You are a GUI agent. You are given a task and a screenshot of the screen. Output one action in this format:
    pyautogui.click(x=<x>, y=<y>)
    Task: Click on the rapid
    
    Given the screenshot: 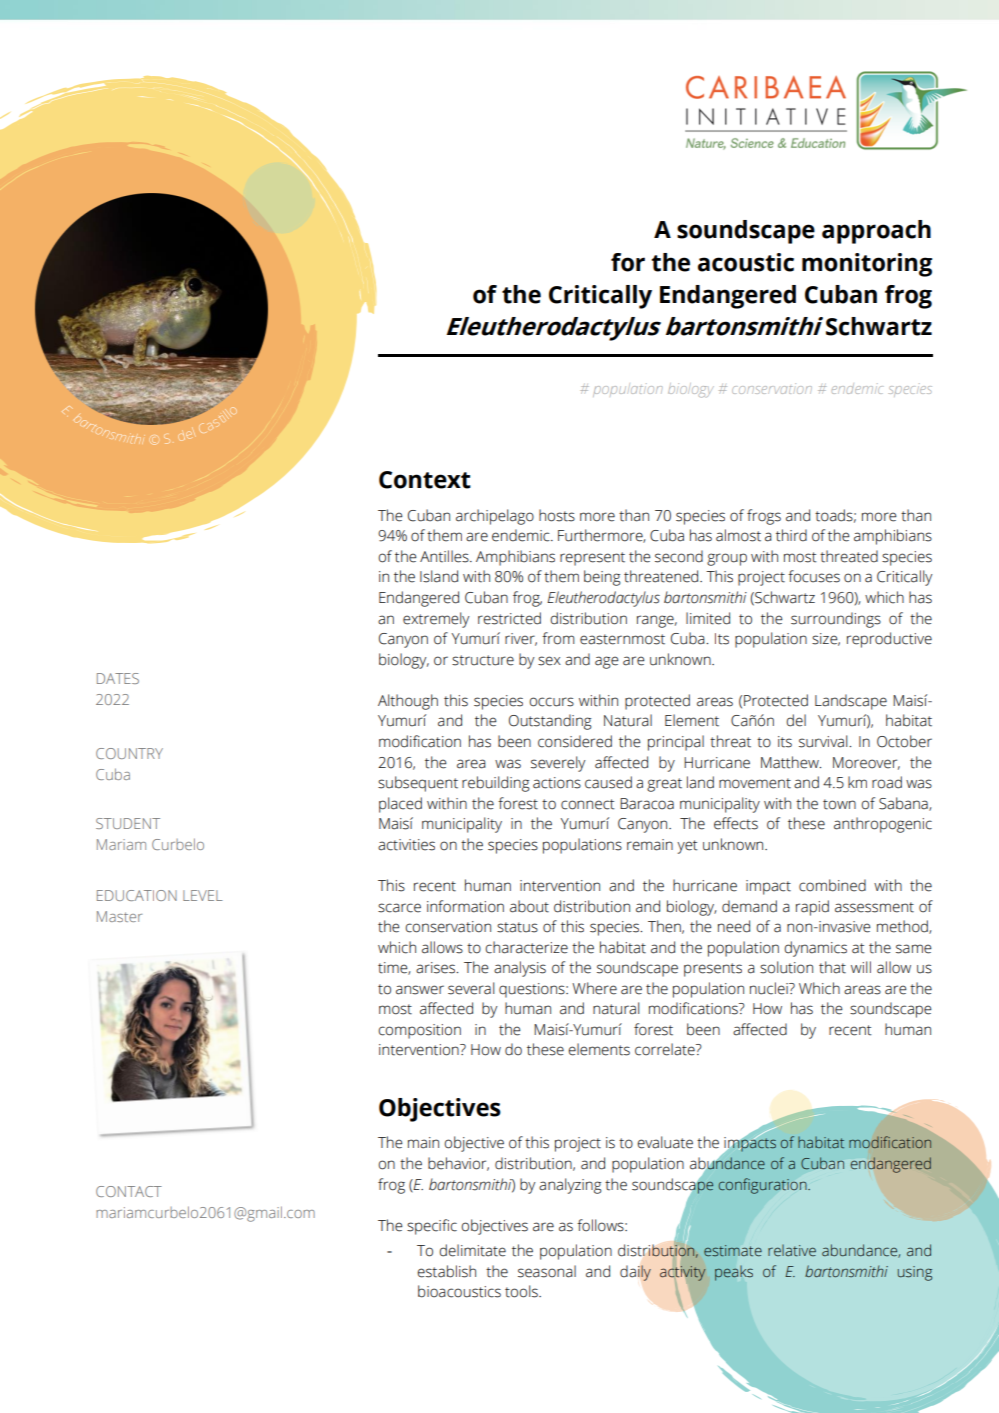 What is the action you would take?
    pyautogui.click(x=812, y=908)
